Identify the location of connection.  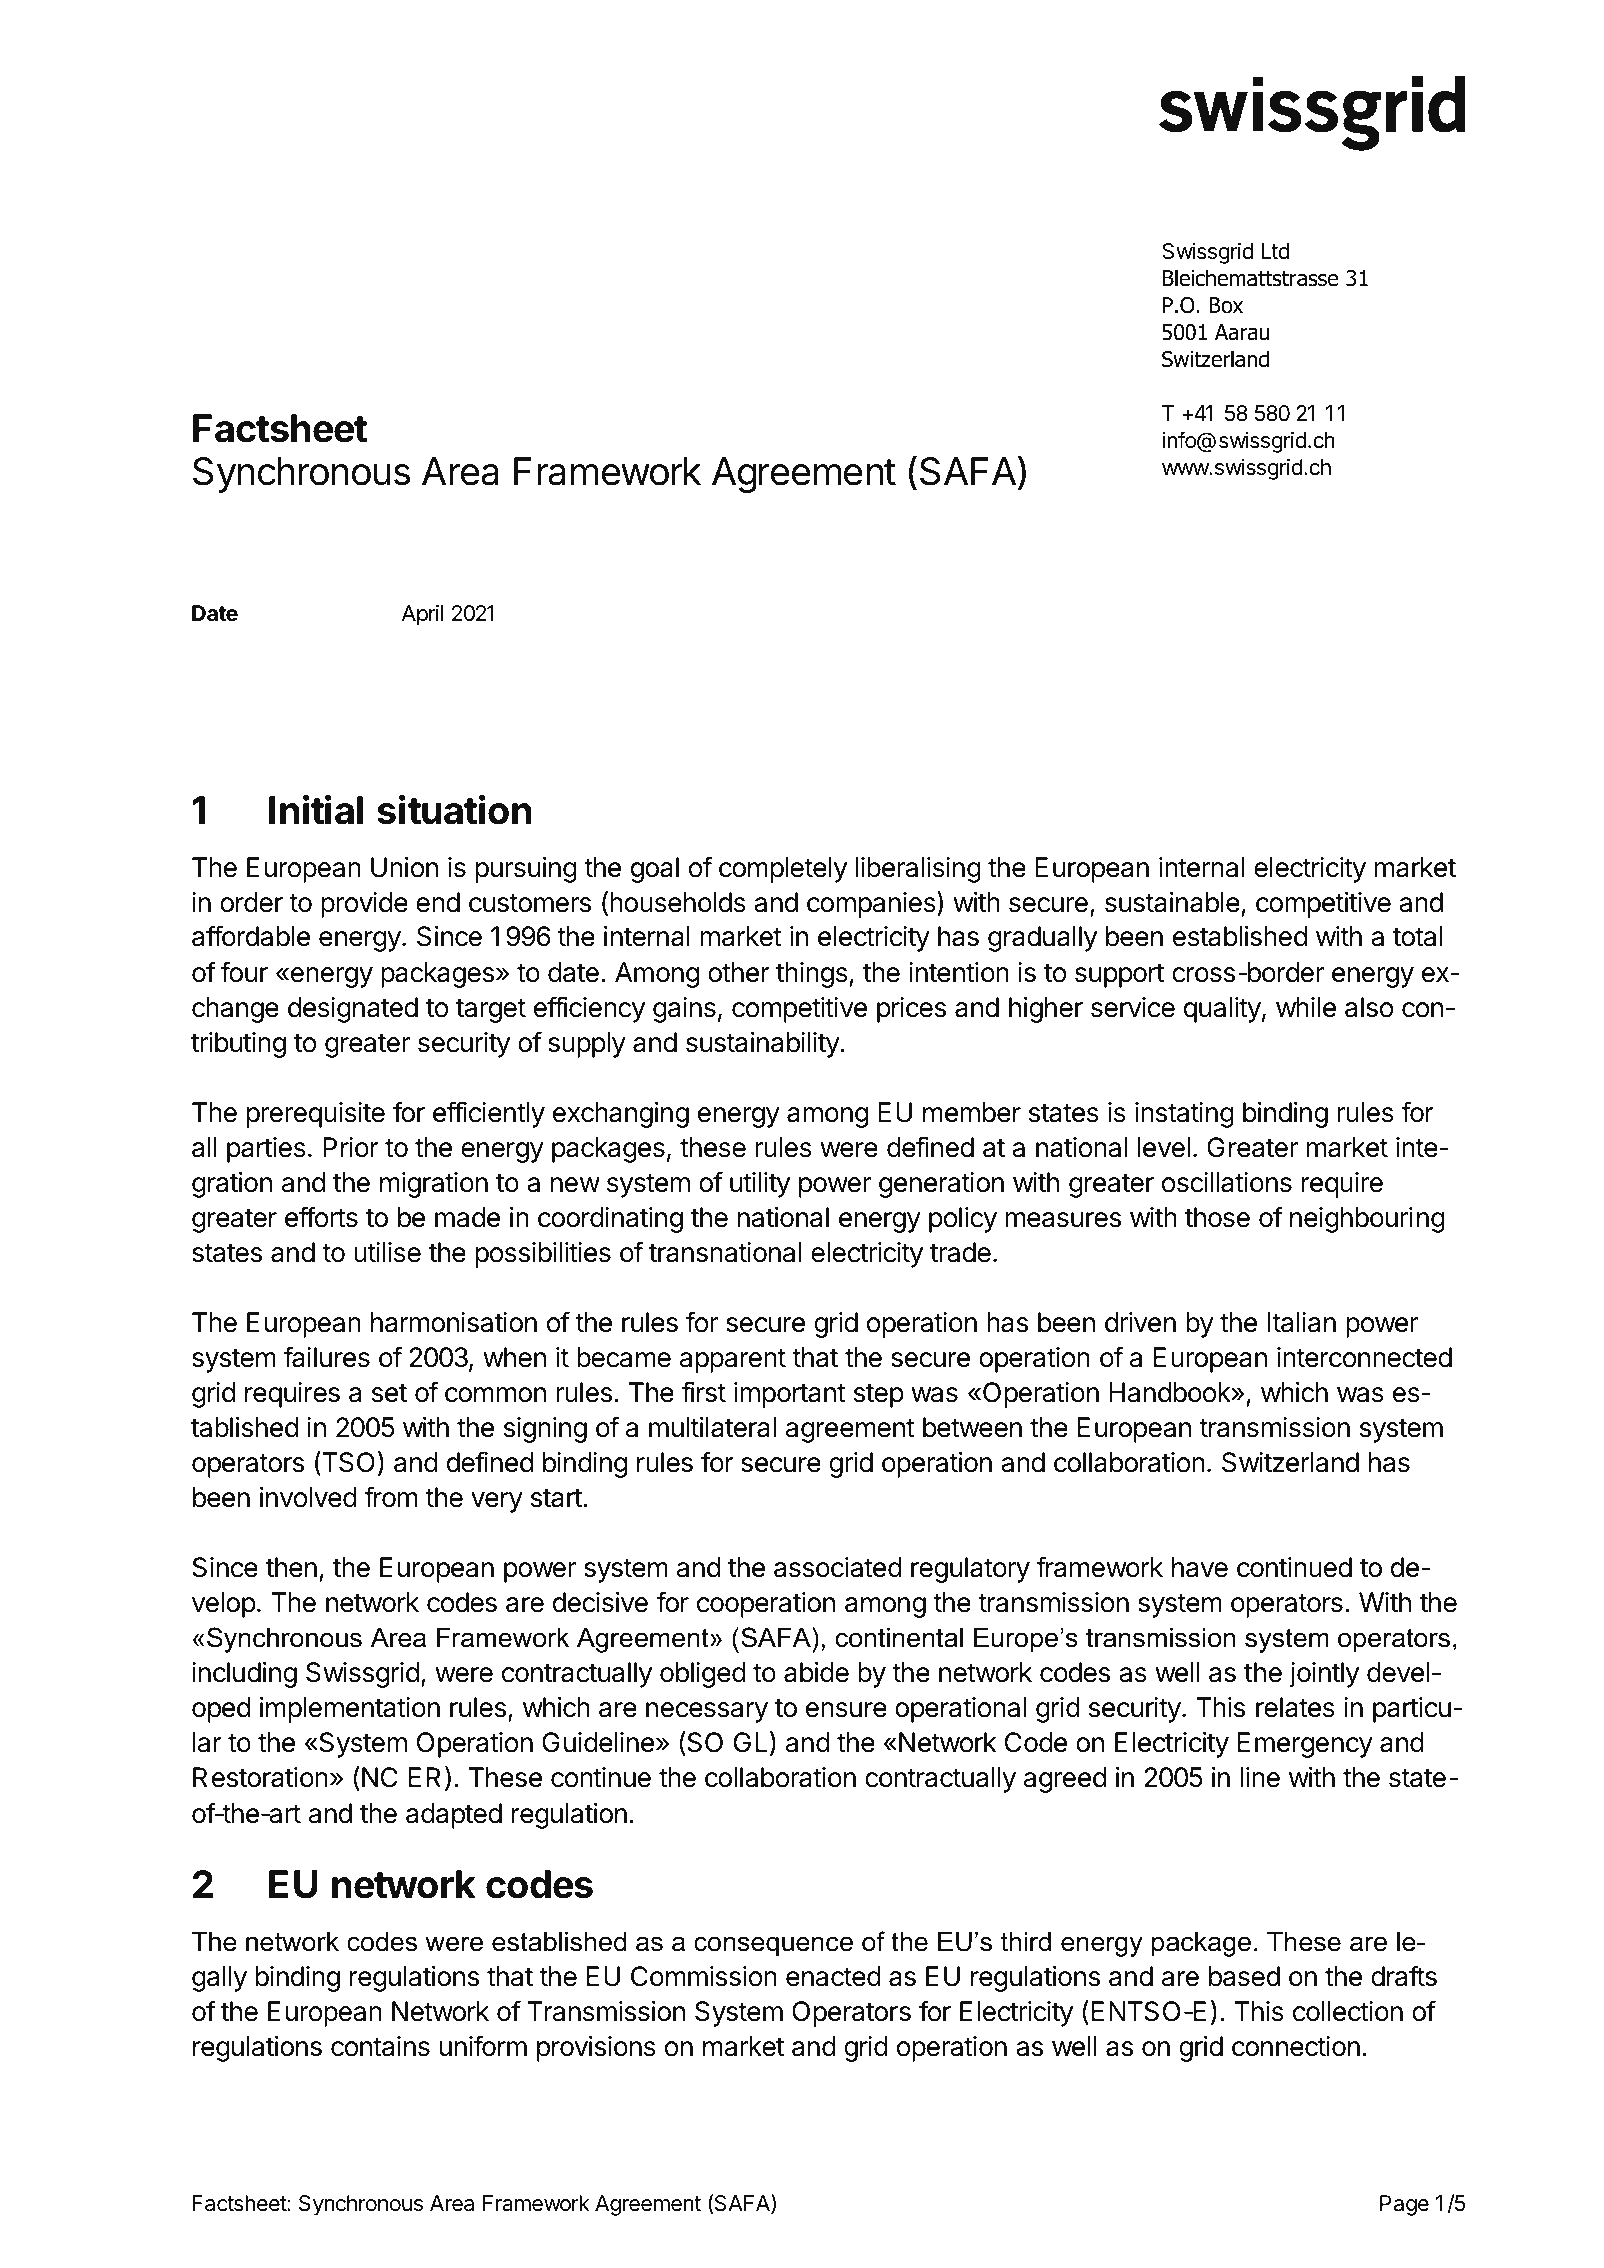
(1296, 2046).
